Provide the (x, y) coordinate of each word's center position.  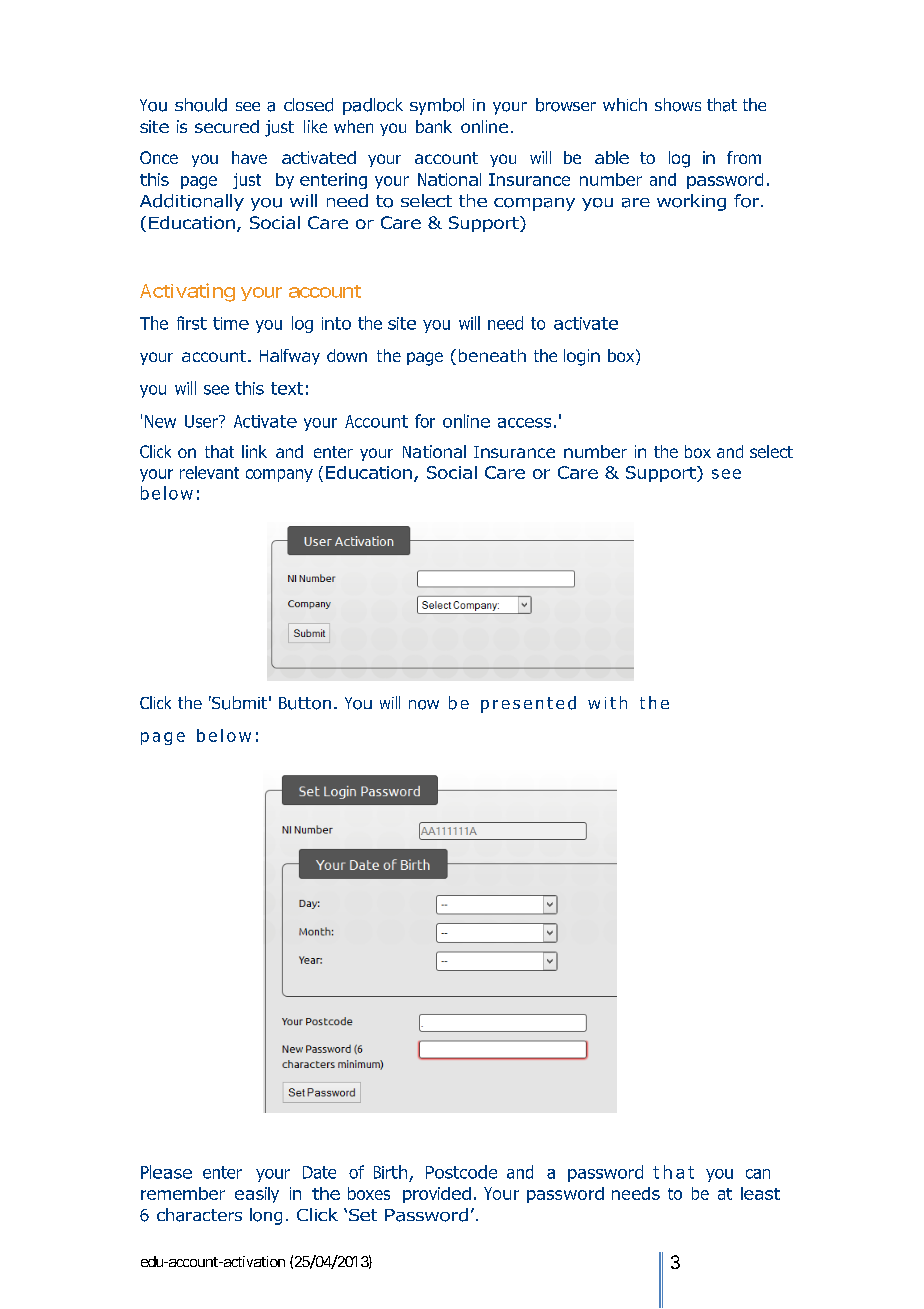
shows (678, 105)
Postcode (461, 1172)
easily (257, 1195)
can (758, 1174)
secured (227, 126)
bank (434, 126)
